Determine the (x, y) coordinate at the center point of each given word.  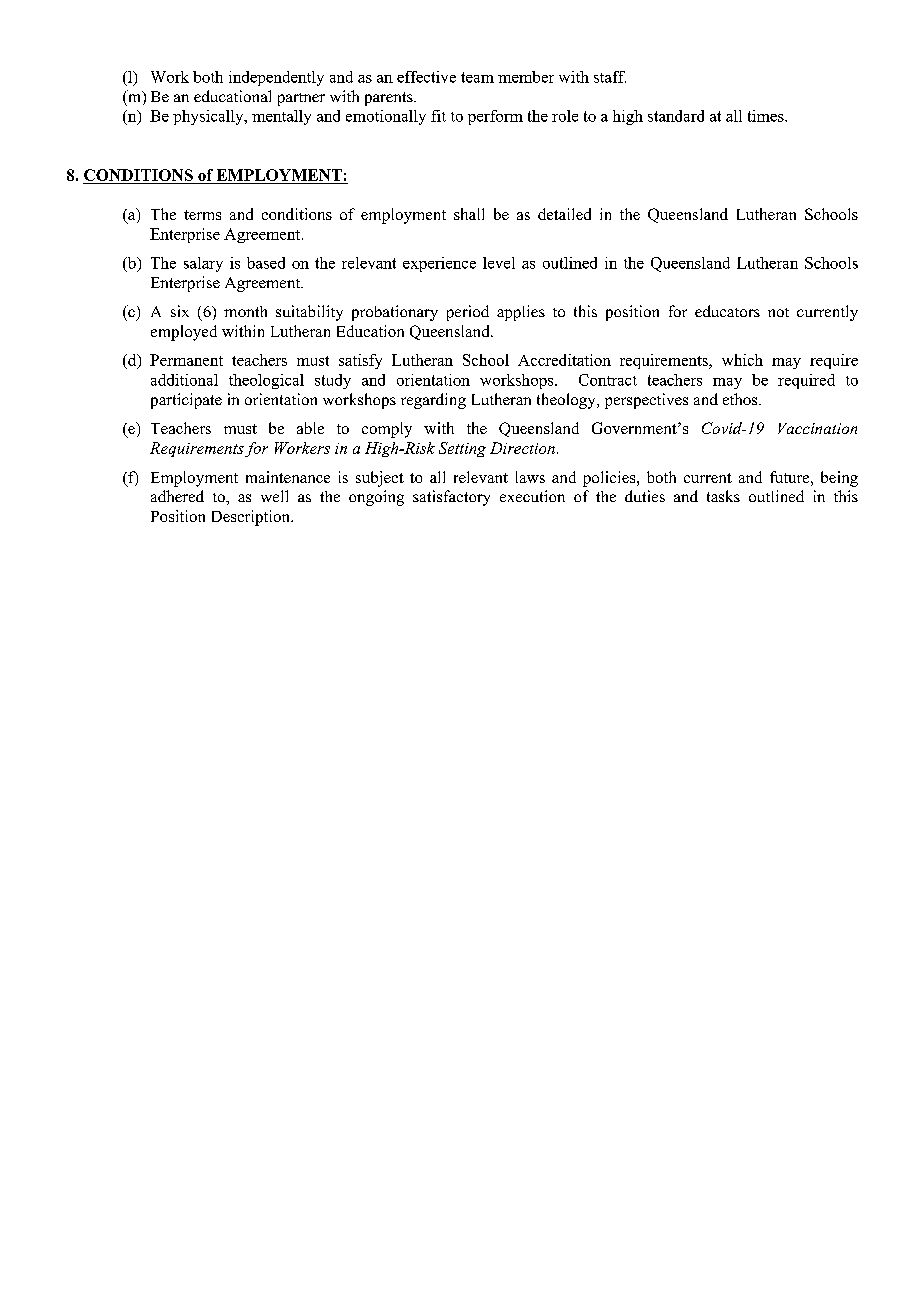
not (778, 312)
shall (469, 214)
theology (567, 401)
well (274, 496)
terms (202, 215)
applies (521, 313)
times (767, 116)
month (245, 311)
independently (276, 78)
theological (266, 381)
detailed (564, 214)
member (526, 77)
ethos (741, 399)
